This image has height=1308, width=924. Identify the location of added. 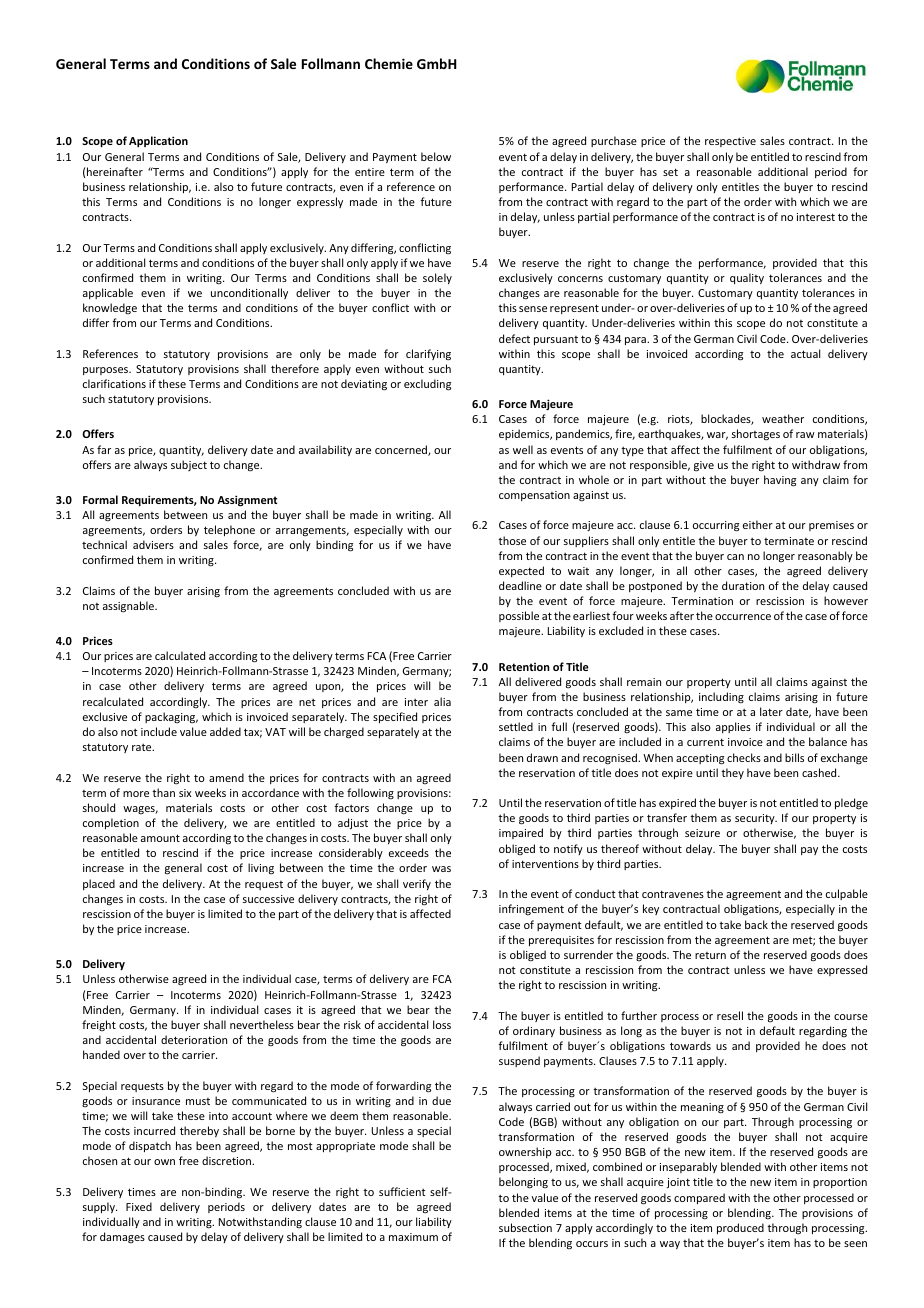
(225, 731).
